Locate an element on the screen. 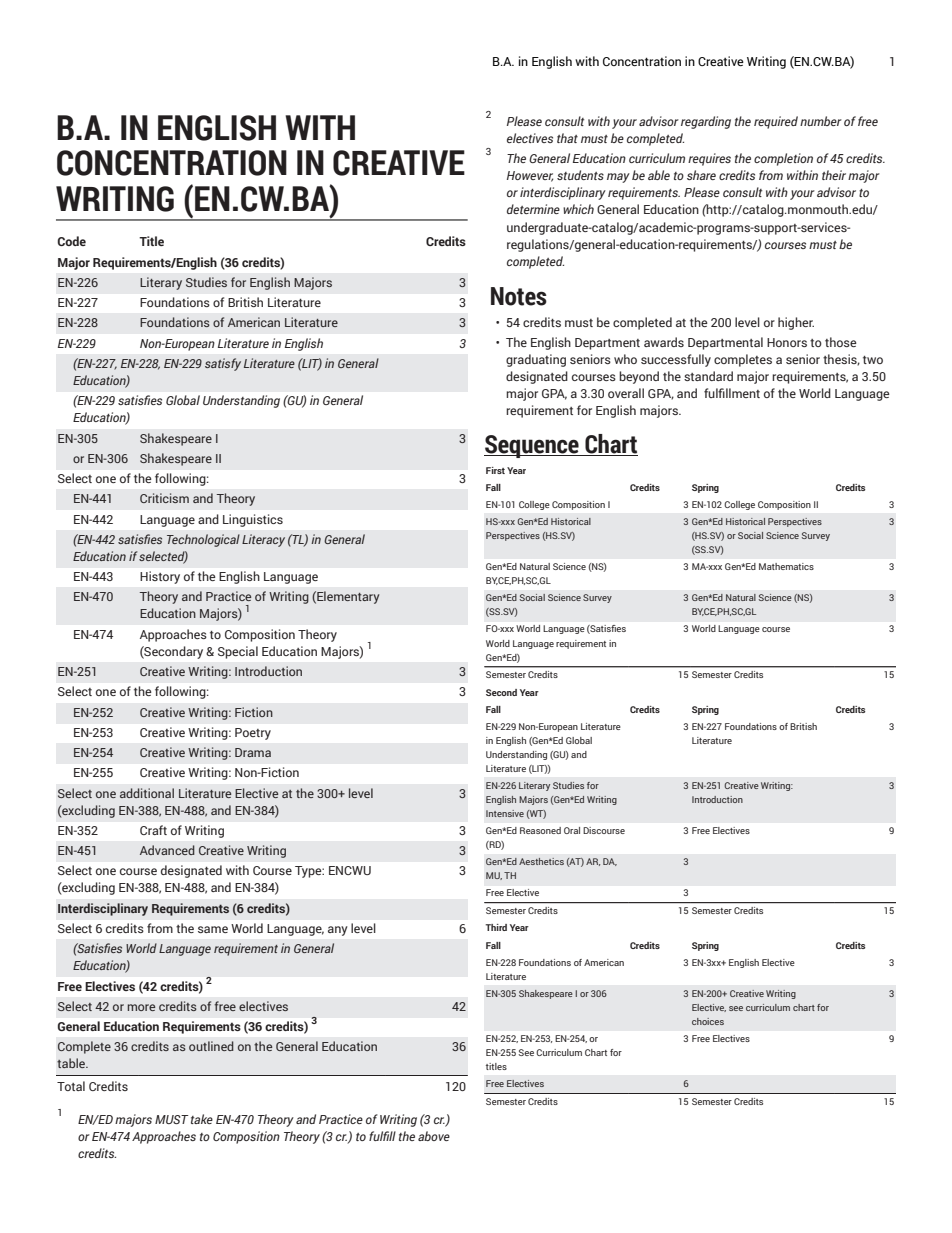  However is located at coordinates (530, 176).
